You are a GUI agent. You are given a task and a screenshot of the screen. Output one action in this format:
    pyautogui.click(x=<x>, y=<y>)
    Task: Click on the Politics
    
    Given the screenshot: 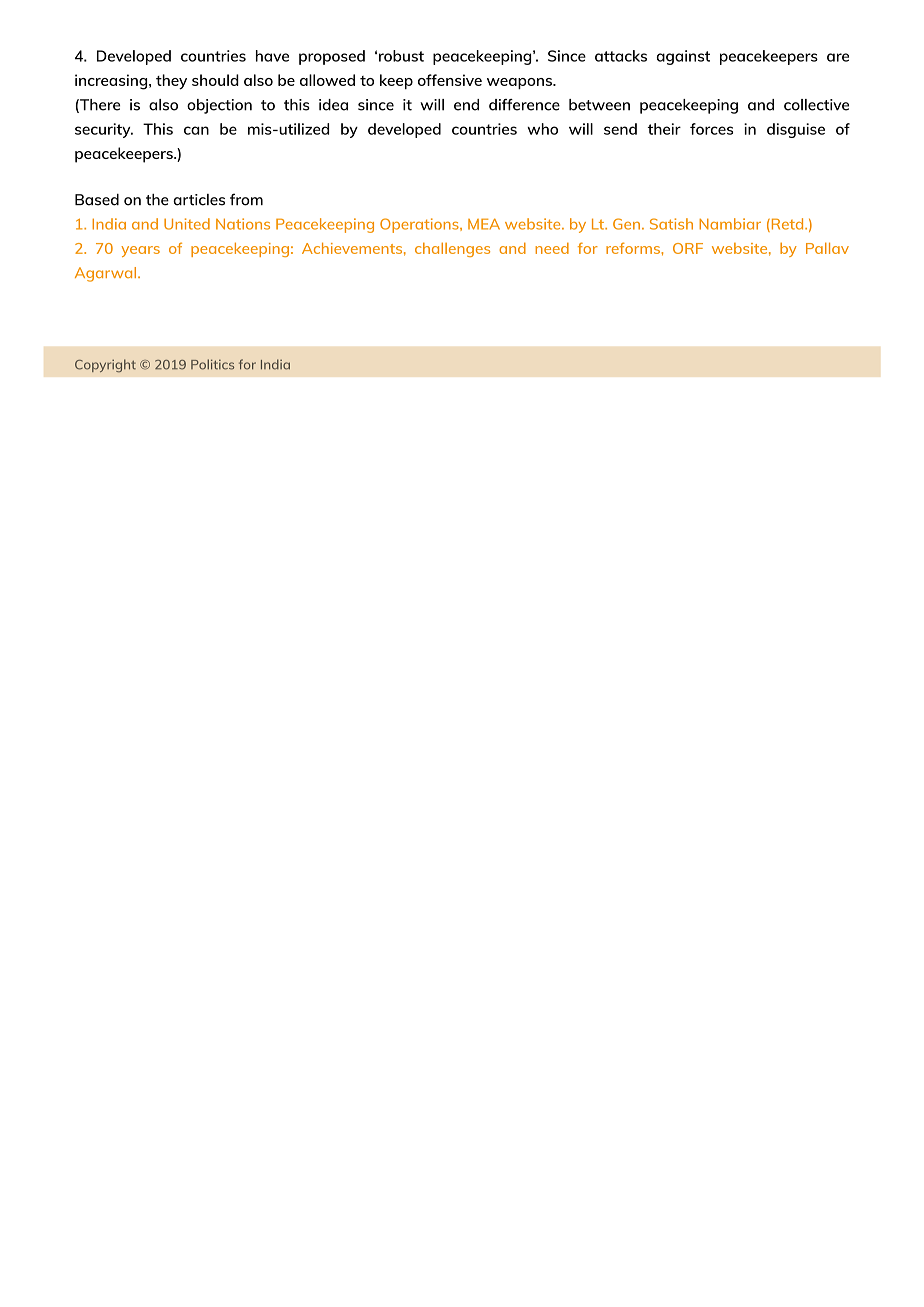 What is the action you would take?
    pyautogui.click(x=212, y=364)
